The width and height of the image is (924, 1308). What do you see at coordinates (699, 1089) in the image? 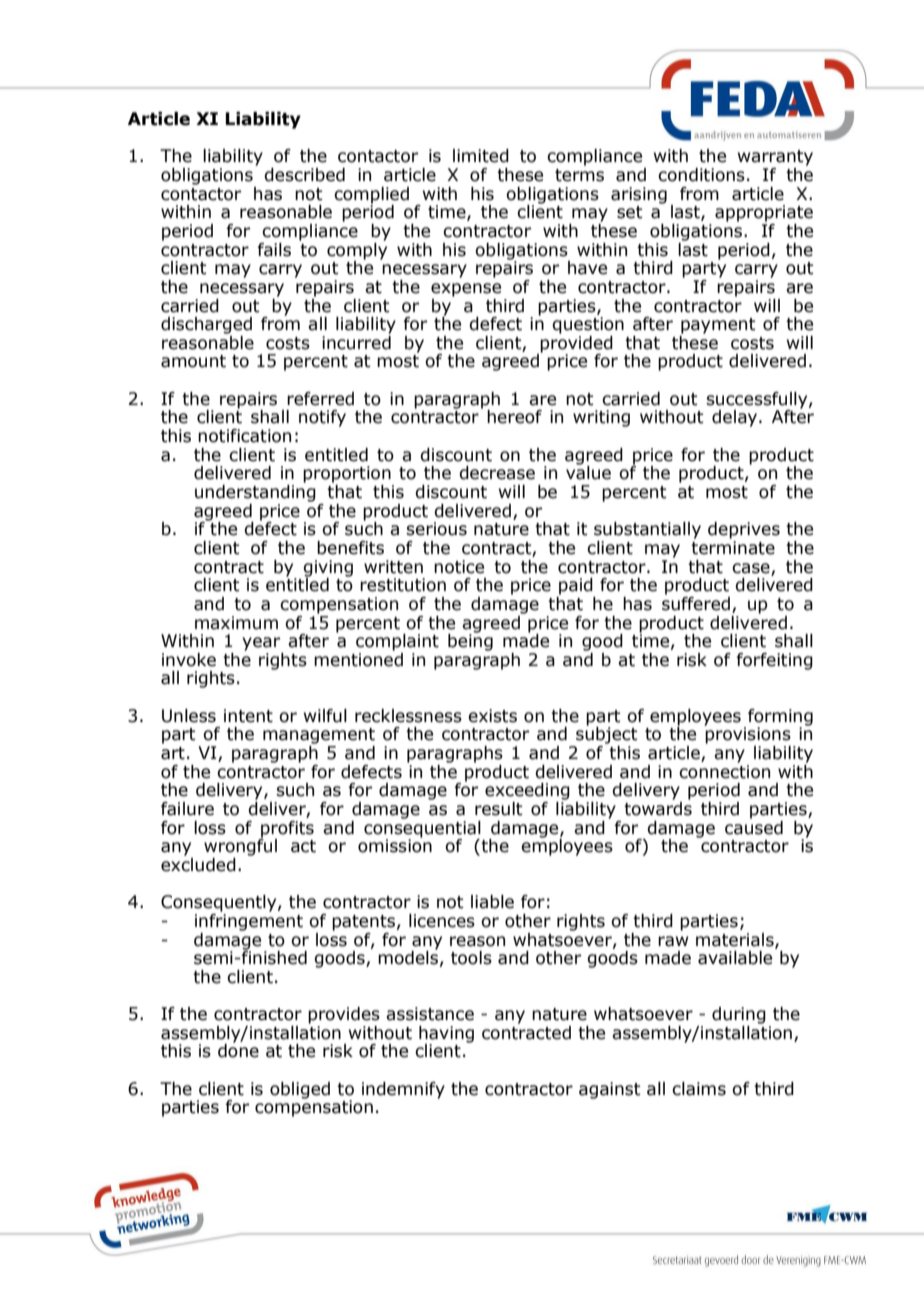
I see `claims` at bounding box center [699, 1089].
